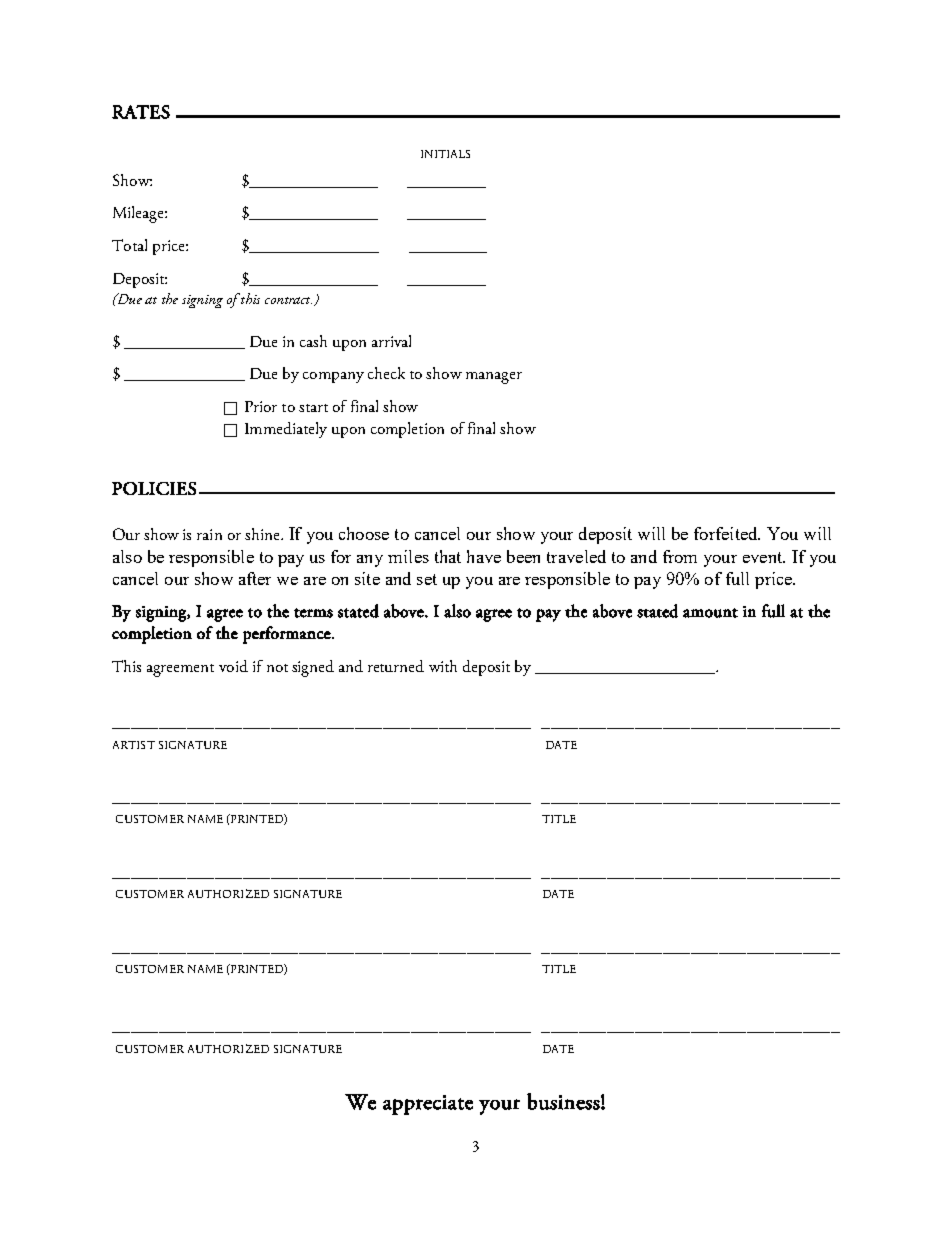 This image has width=952, height=1233. Describe the element at coordinates (494, 378) in the image. I see `manager` at that location.
